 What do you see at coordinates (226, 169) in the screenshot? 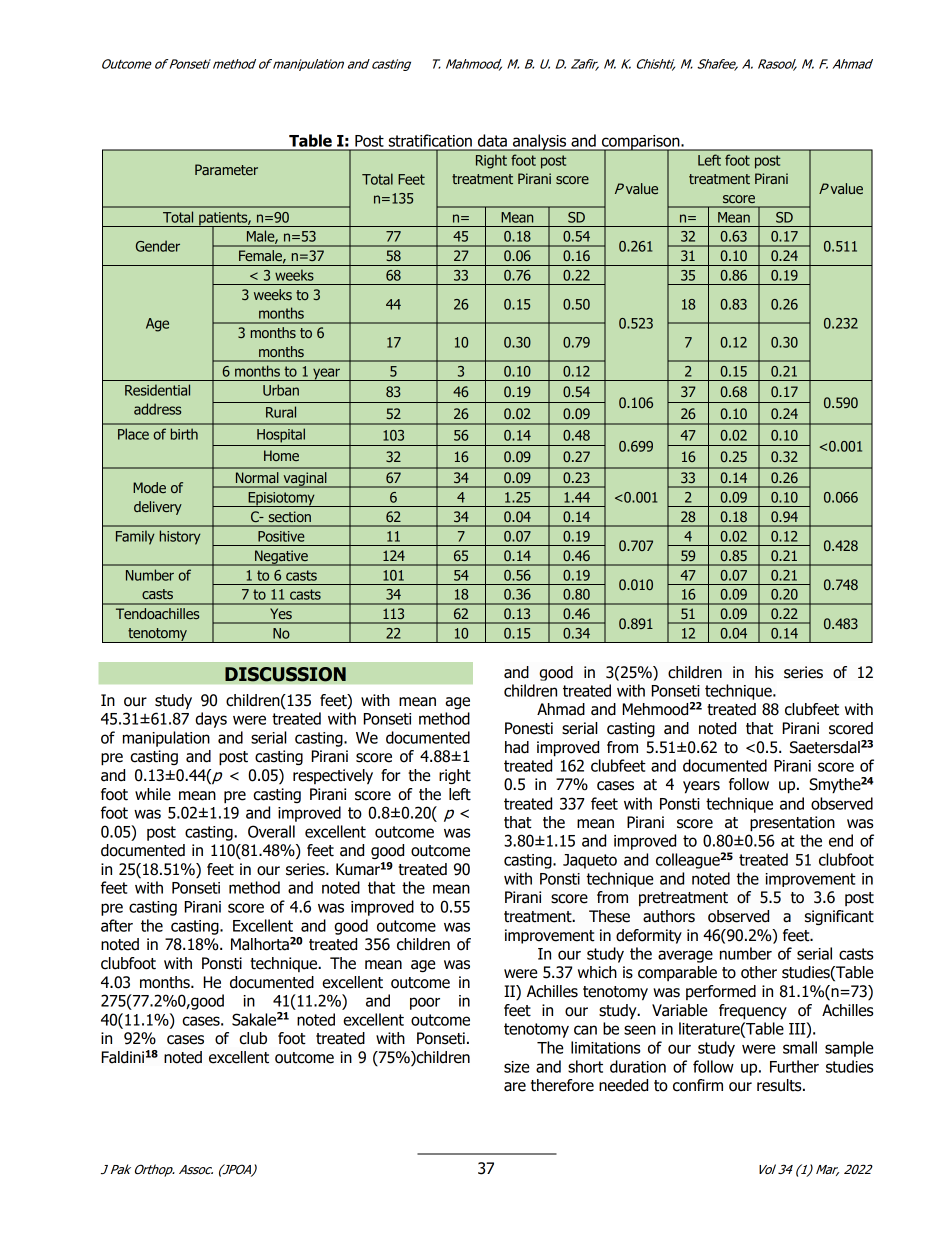
I see `Parameter` at bounding box center [226, 169].
